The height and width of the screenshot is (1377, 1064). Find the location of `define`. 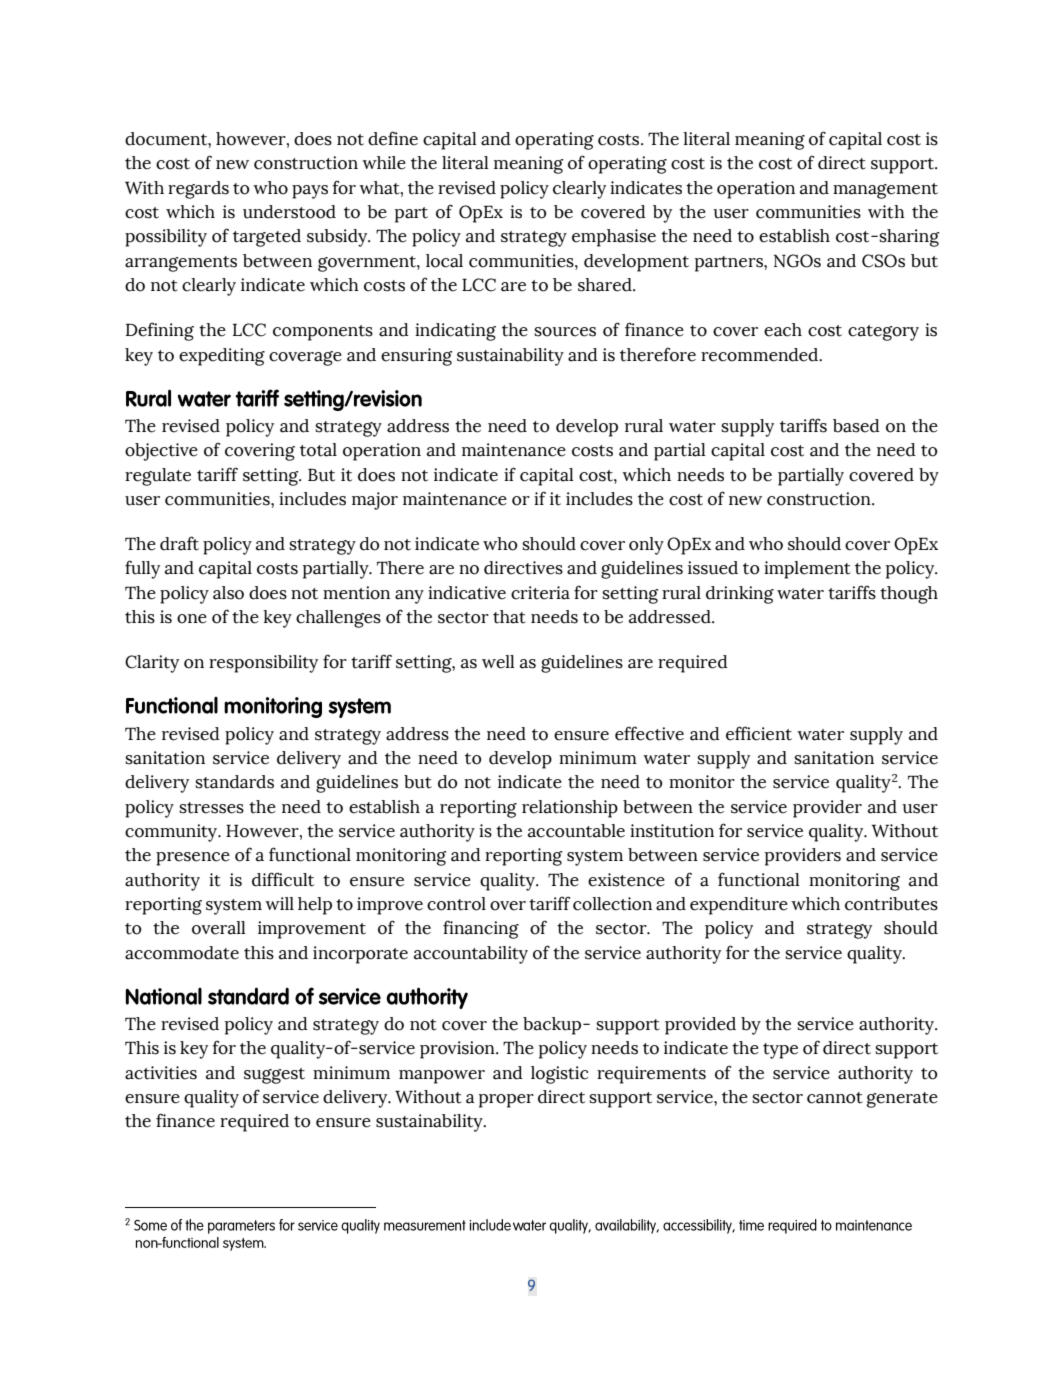

define is located at coordinates (393, 138).
